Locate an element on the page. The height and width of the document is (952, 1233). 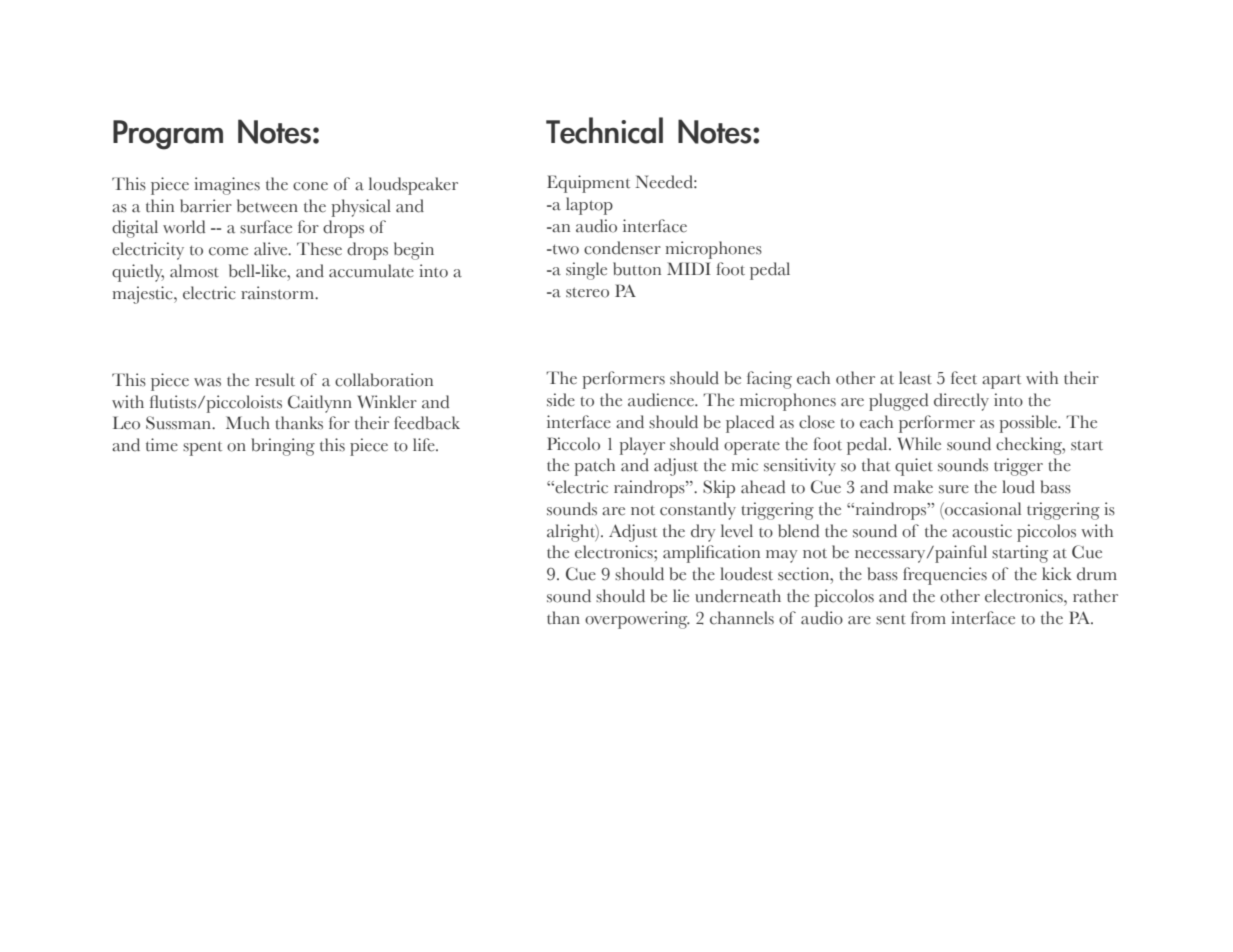
MIDI is located at coordinates (689, 268).
